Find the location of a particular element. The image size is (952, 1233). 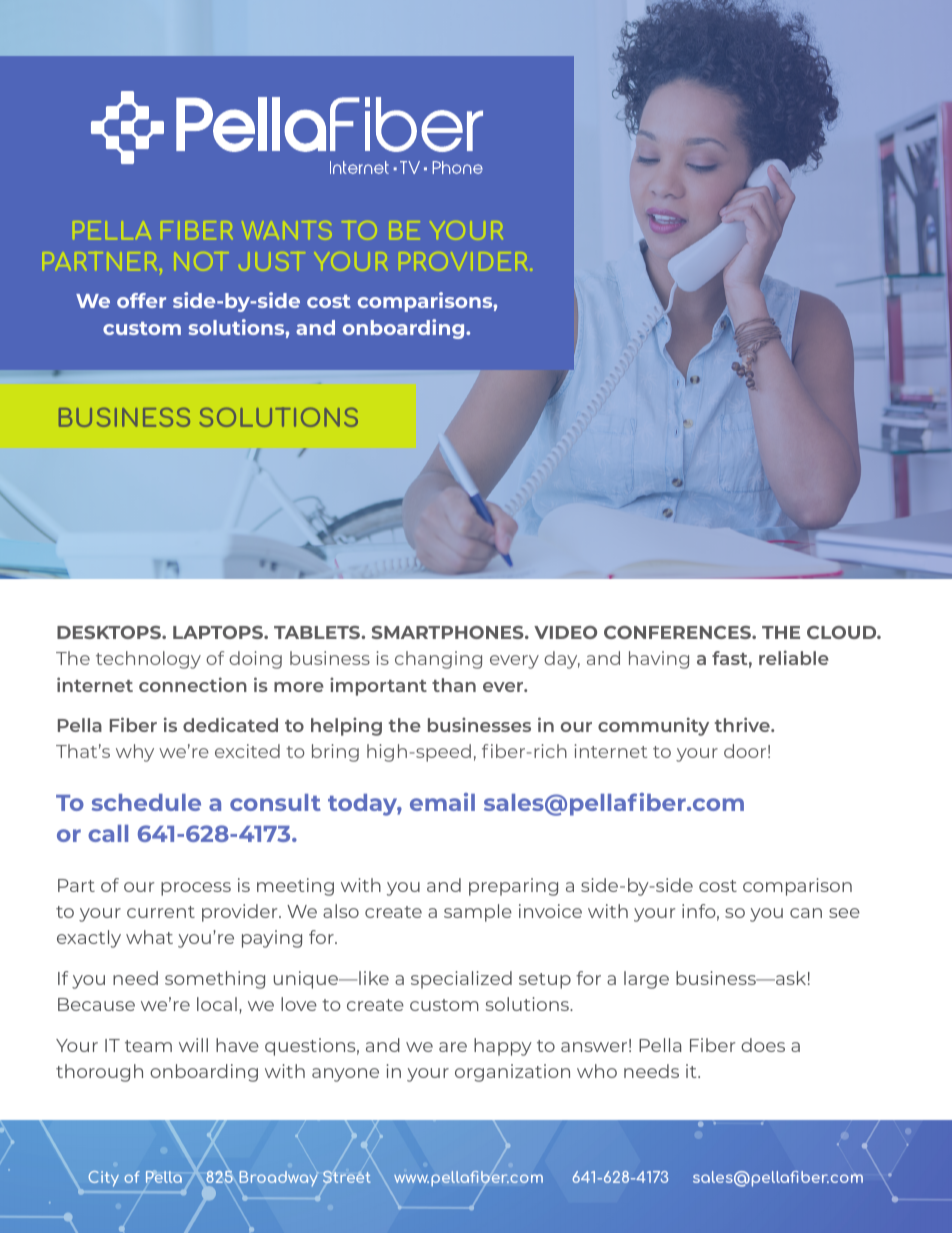

does is located at coordinates (763, 1045).
